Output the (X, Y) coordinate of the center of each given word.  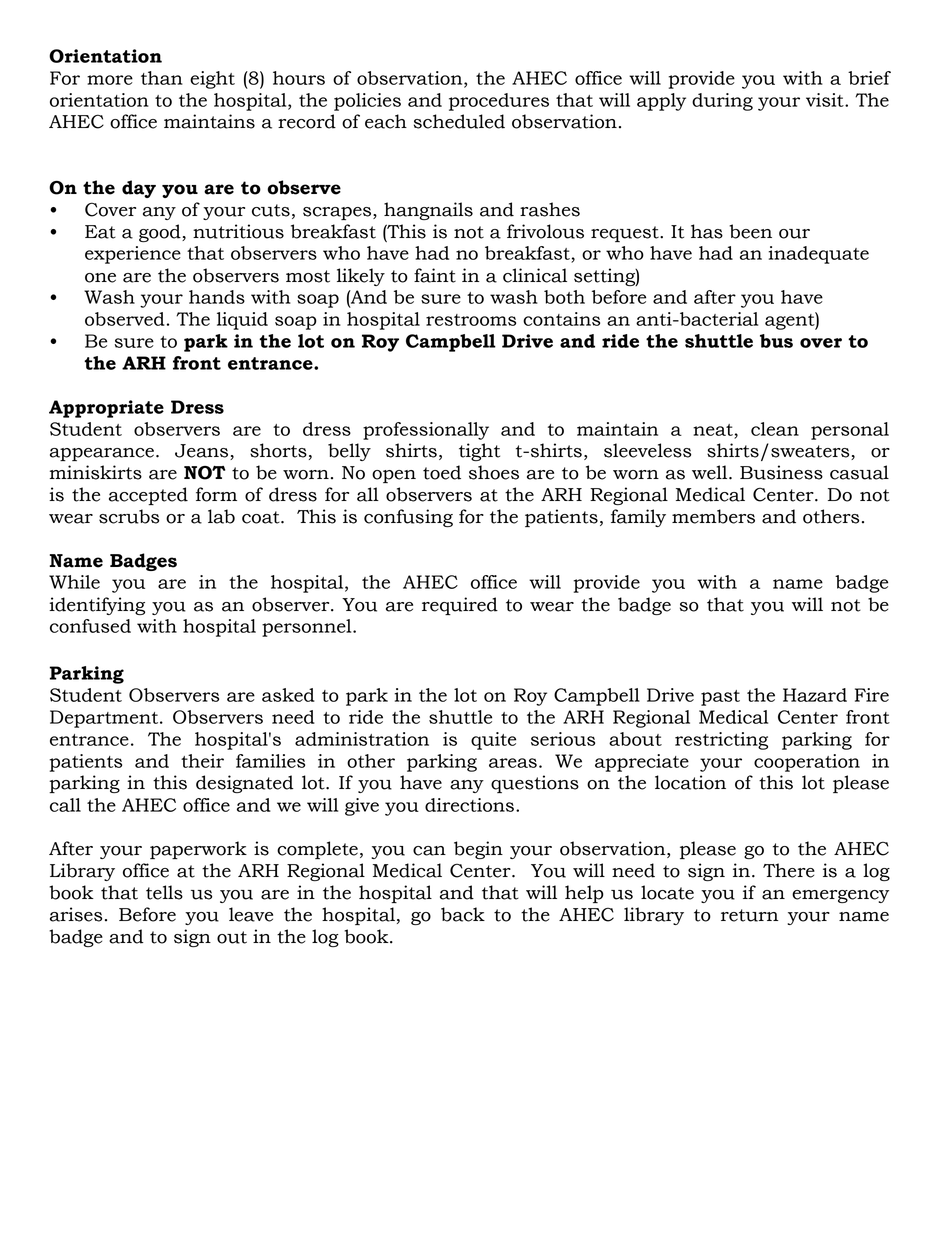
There (789, 870)
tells (164, 892)
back (463, 914)
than (162, 78)
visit (826, 100)
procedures (499, 102)
